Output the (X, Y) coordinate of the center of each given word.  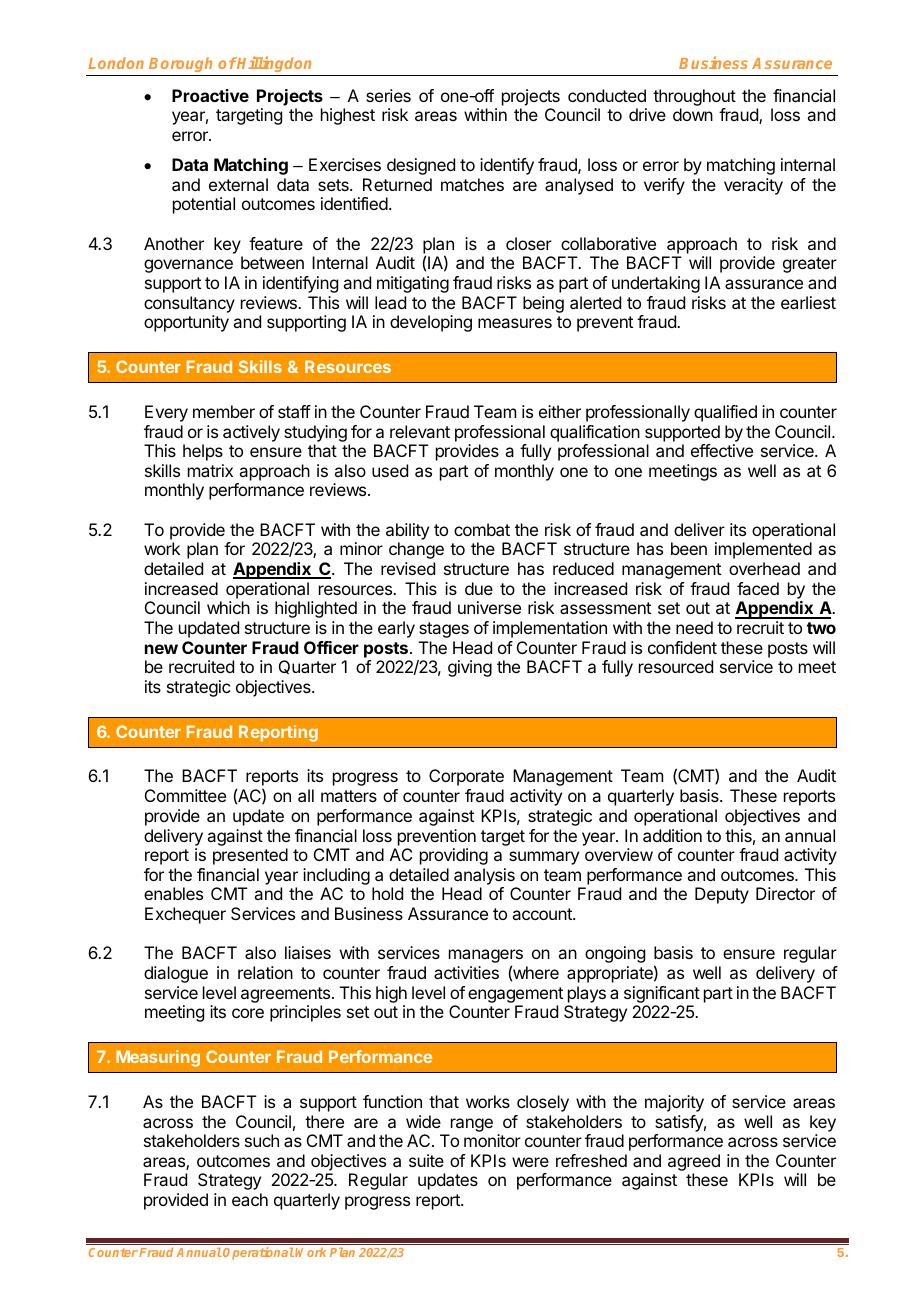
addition (672, 835)
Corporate (466, 777)
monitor (492, 1140)
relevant (420, 431)
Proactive (210, 95)
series (388, 95)
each (250, 1199)
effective (722, 450)
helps (203, 452)
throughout (694, 97)
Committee (185, 795)
